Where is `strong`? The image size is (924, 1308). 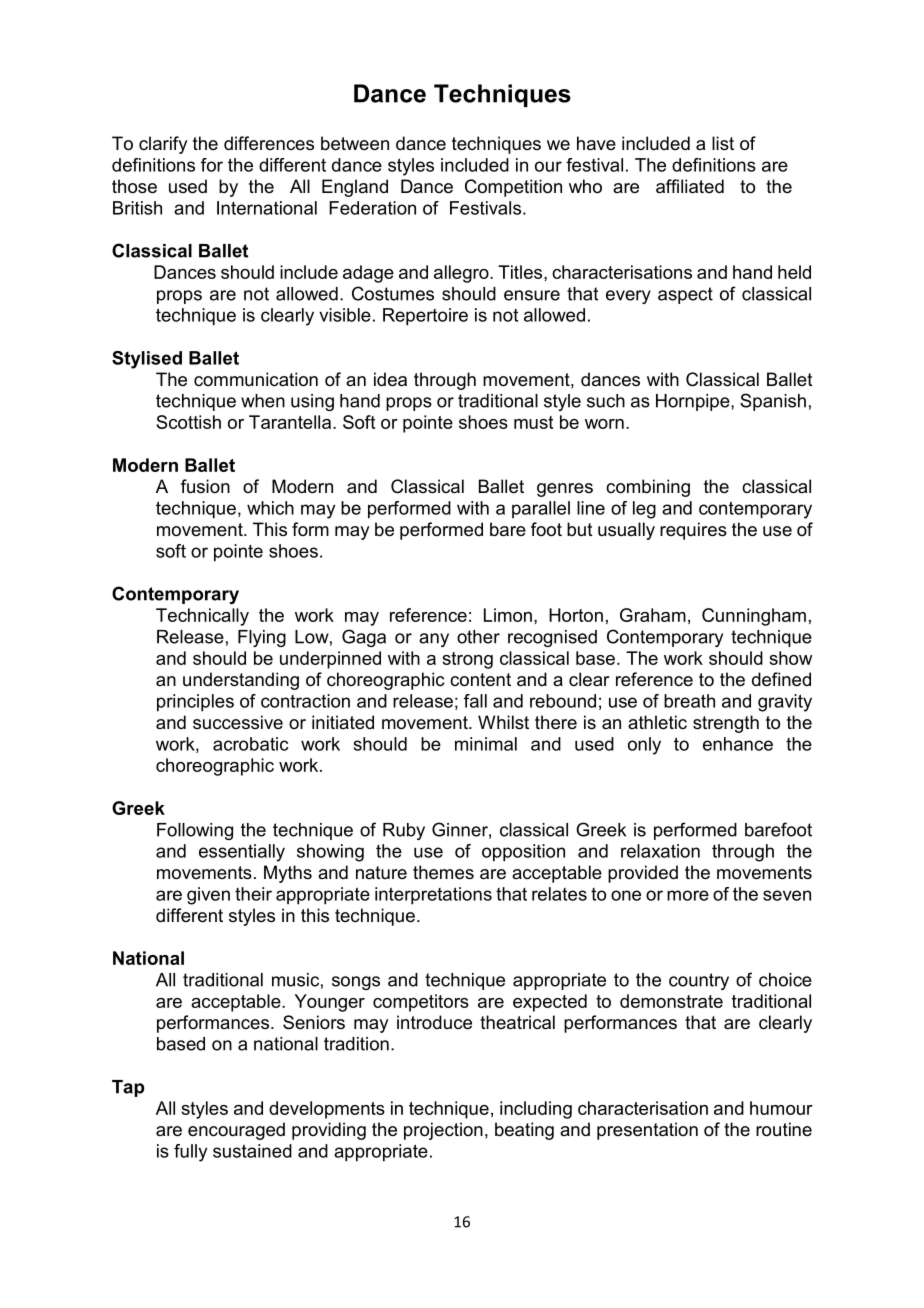 strong is located at coordinates (467, 660).
